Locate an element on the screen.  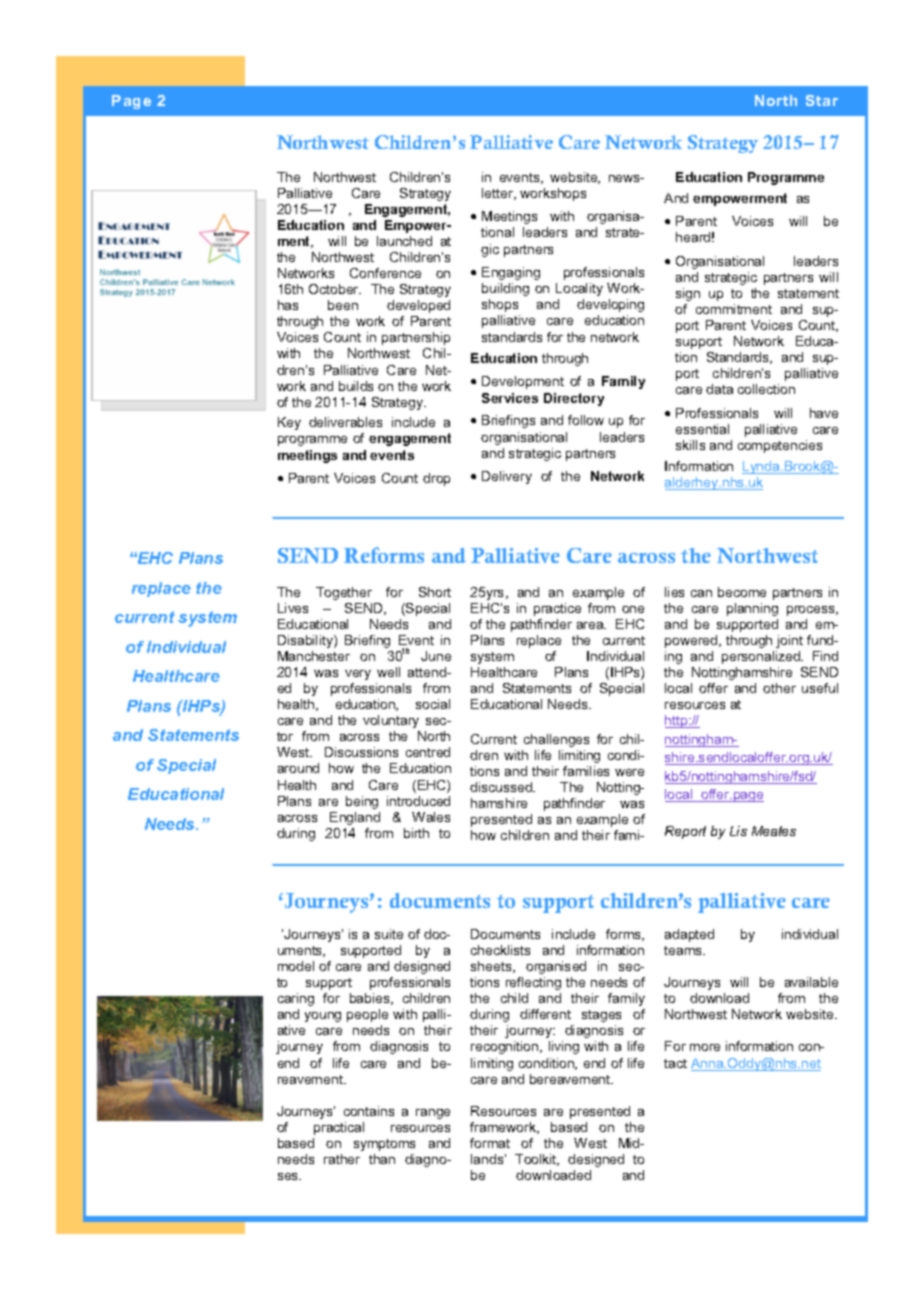
launched is located at coordinates (404, 241).
